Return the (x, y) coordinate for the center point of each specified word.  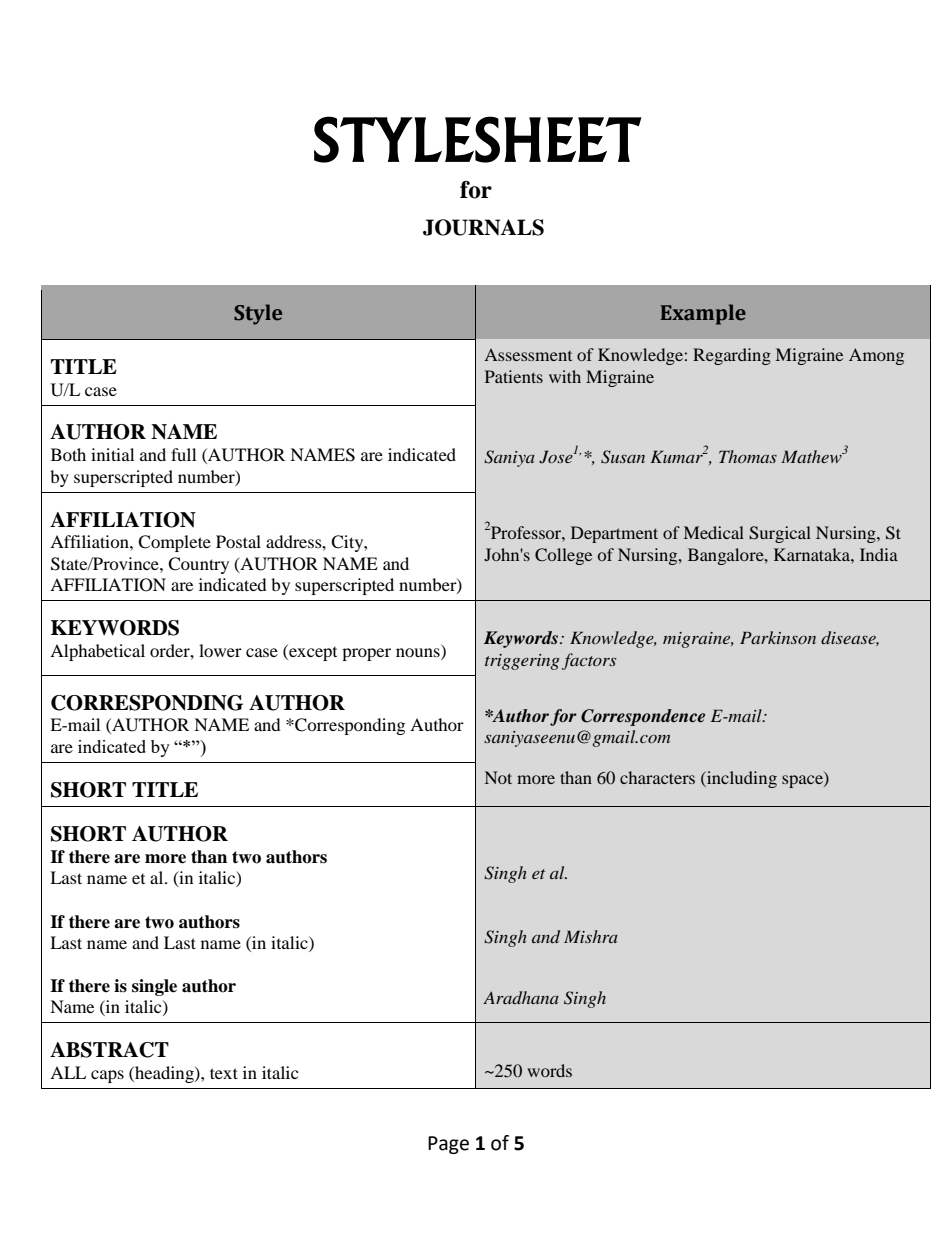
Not (498, 777)
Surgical (780, 534)
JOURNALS (483, 227)
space (803, 781)
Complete (174, 543)
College (563, 556)
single (154, 987)
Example (703, 314)
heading (164, 1074)
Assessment (528, 355)
